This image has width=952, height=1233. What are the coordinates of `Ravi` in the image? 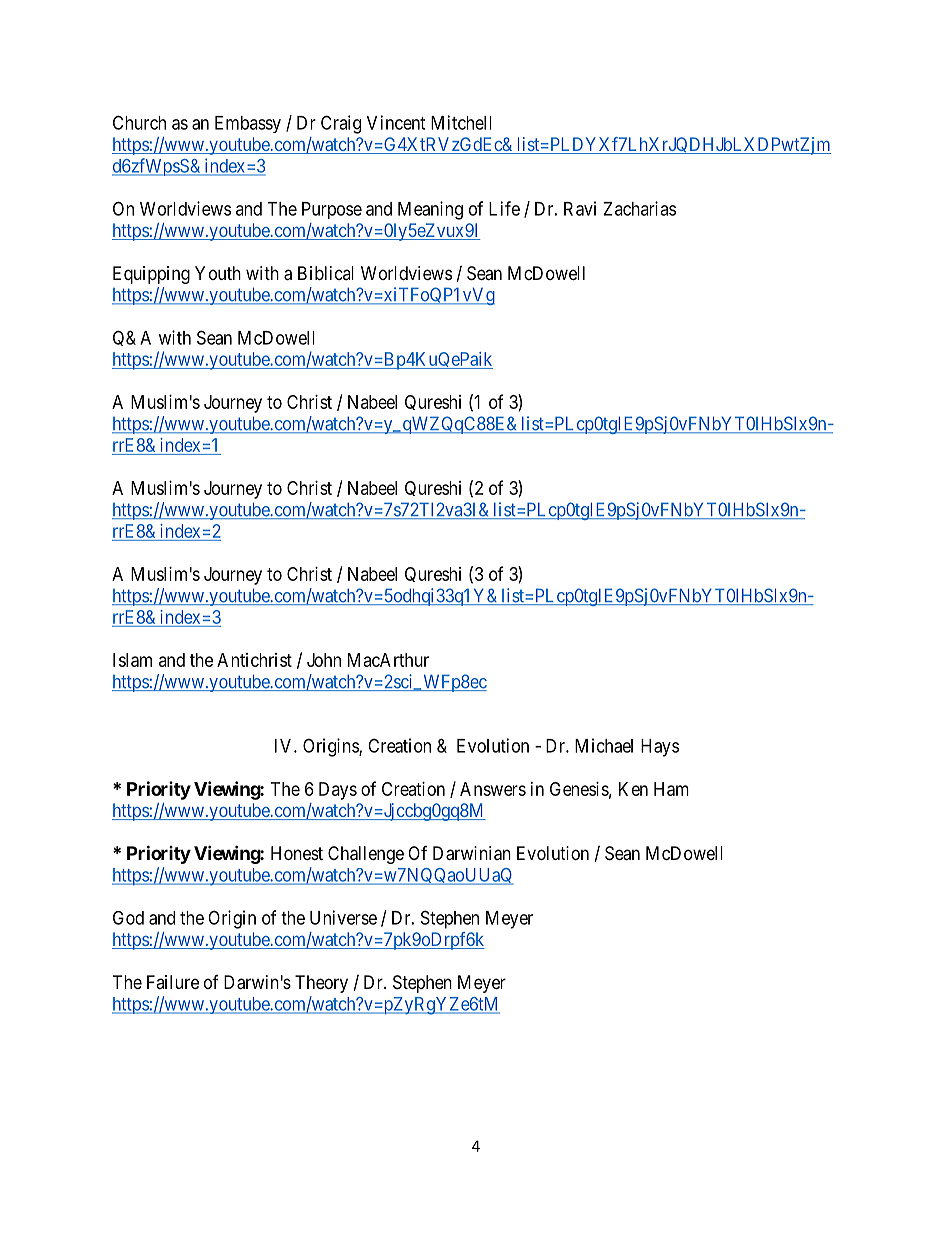 It's located at (580, 208).
